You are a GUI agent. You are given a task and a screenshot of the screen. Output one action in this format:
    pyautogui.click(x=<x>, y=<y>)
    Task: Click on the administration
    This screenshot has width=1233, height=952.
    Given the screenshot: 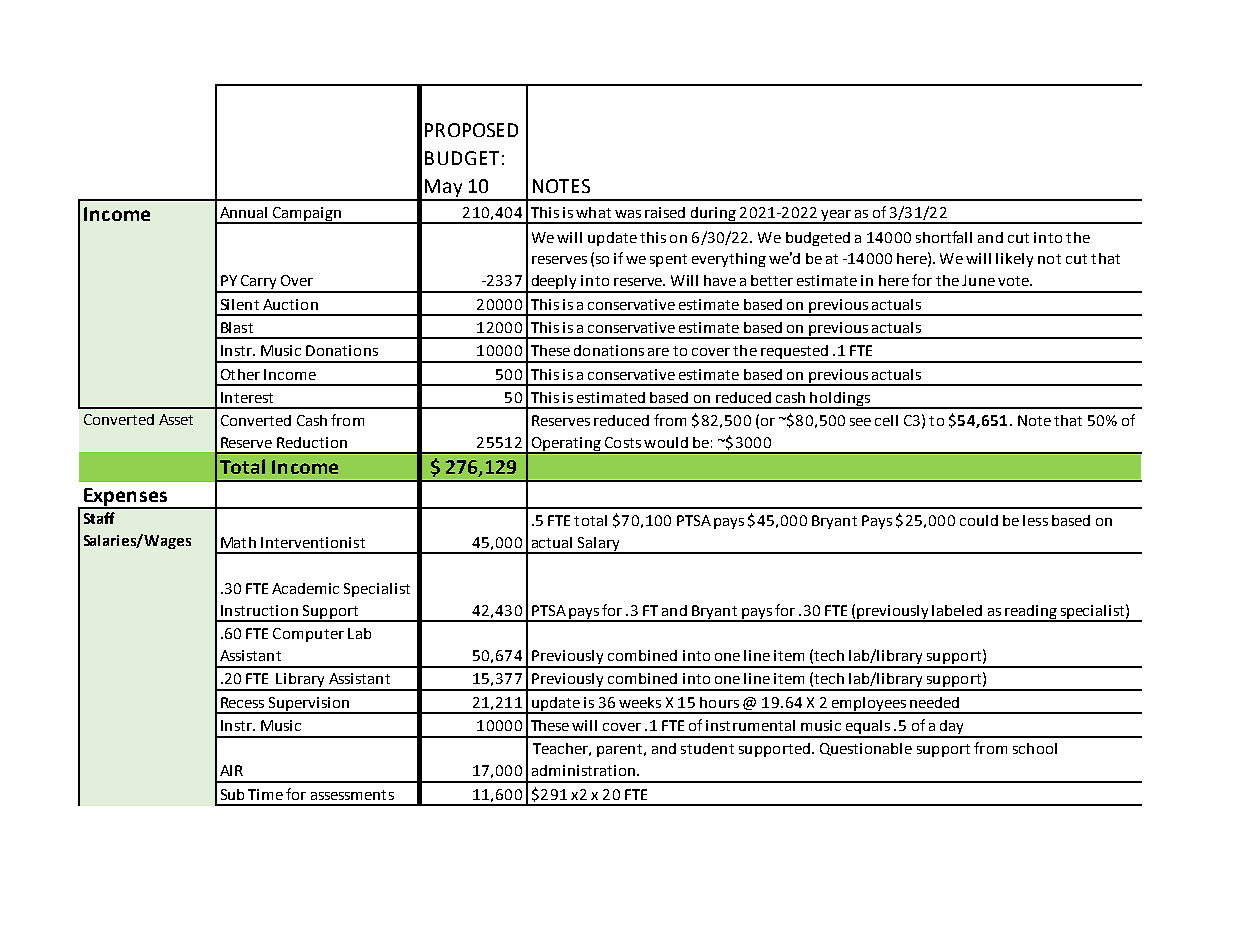 What is the action you would take?
    pyautogui.click(x=585, y=770)
